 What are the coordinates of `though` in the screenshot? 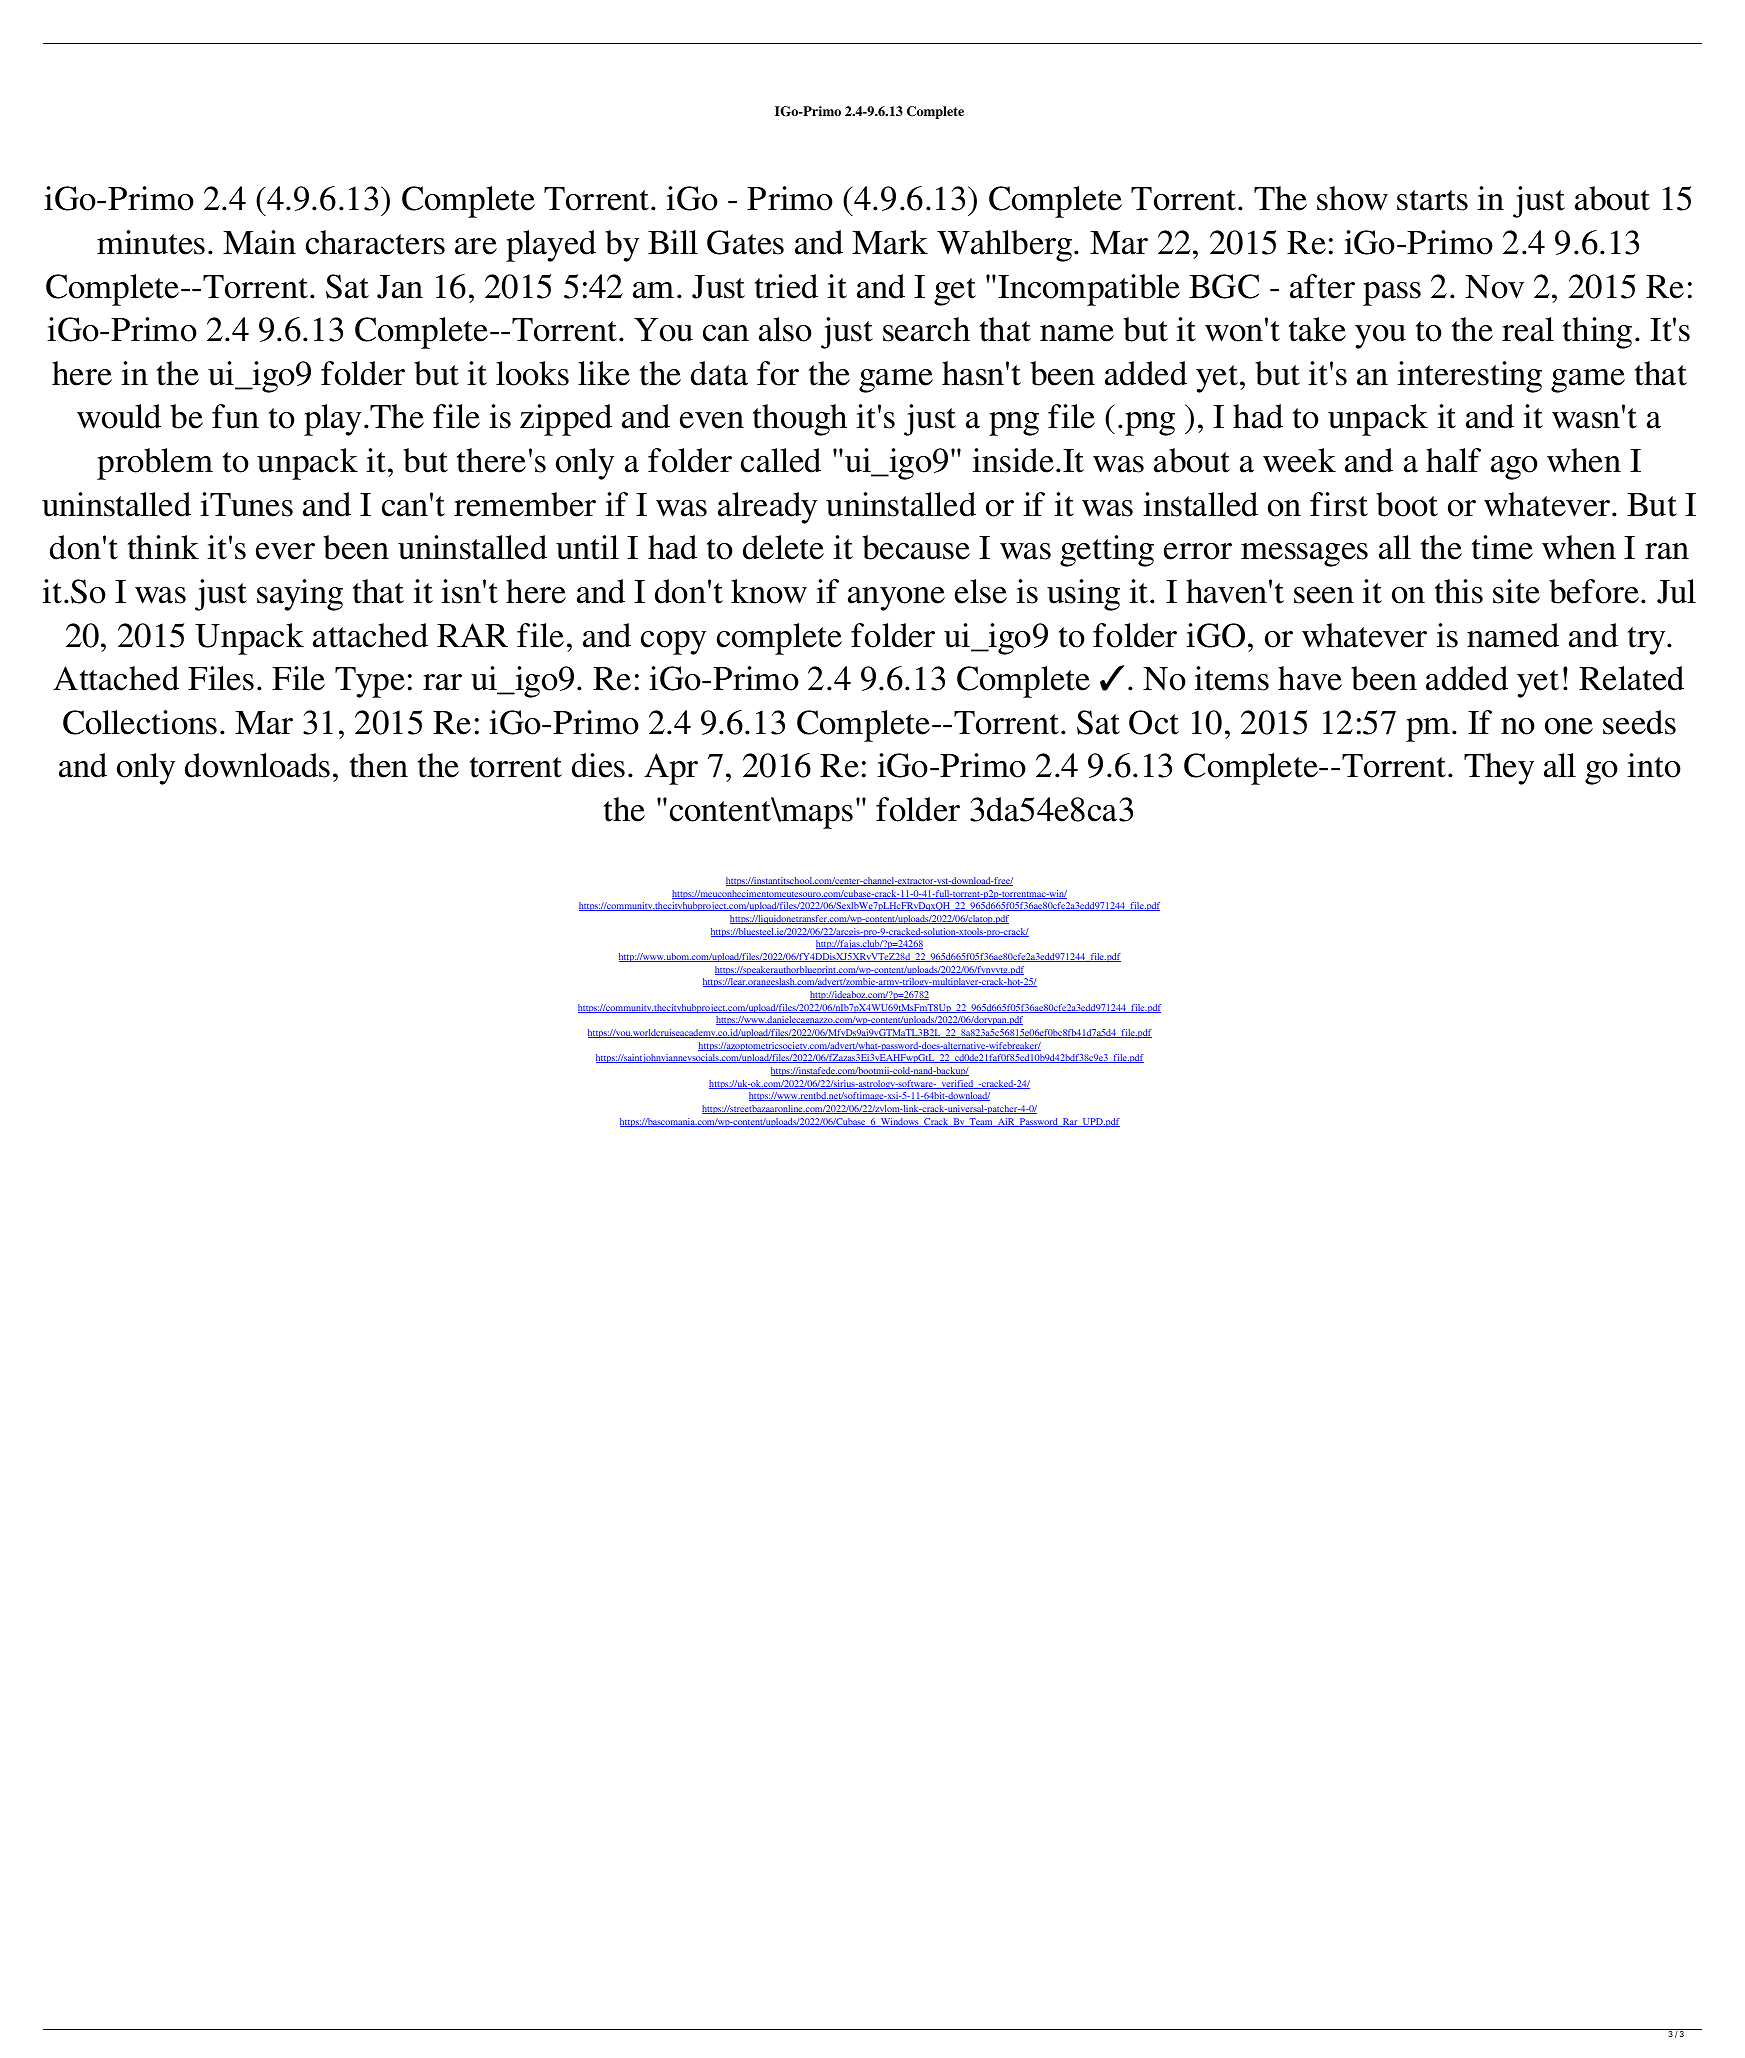 It's located at (800, 420).
